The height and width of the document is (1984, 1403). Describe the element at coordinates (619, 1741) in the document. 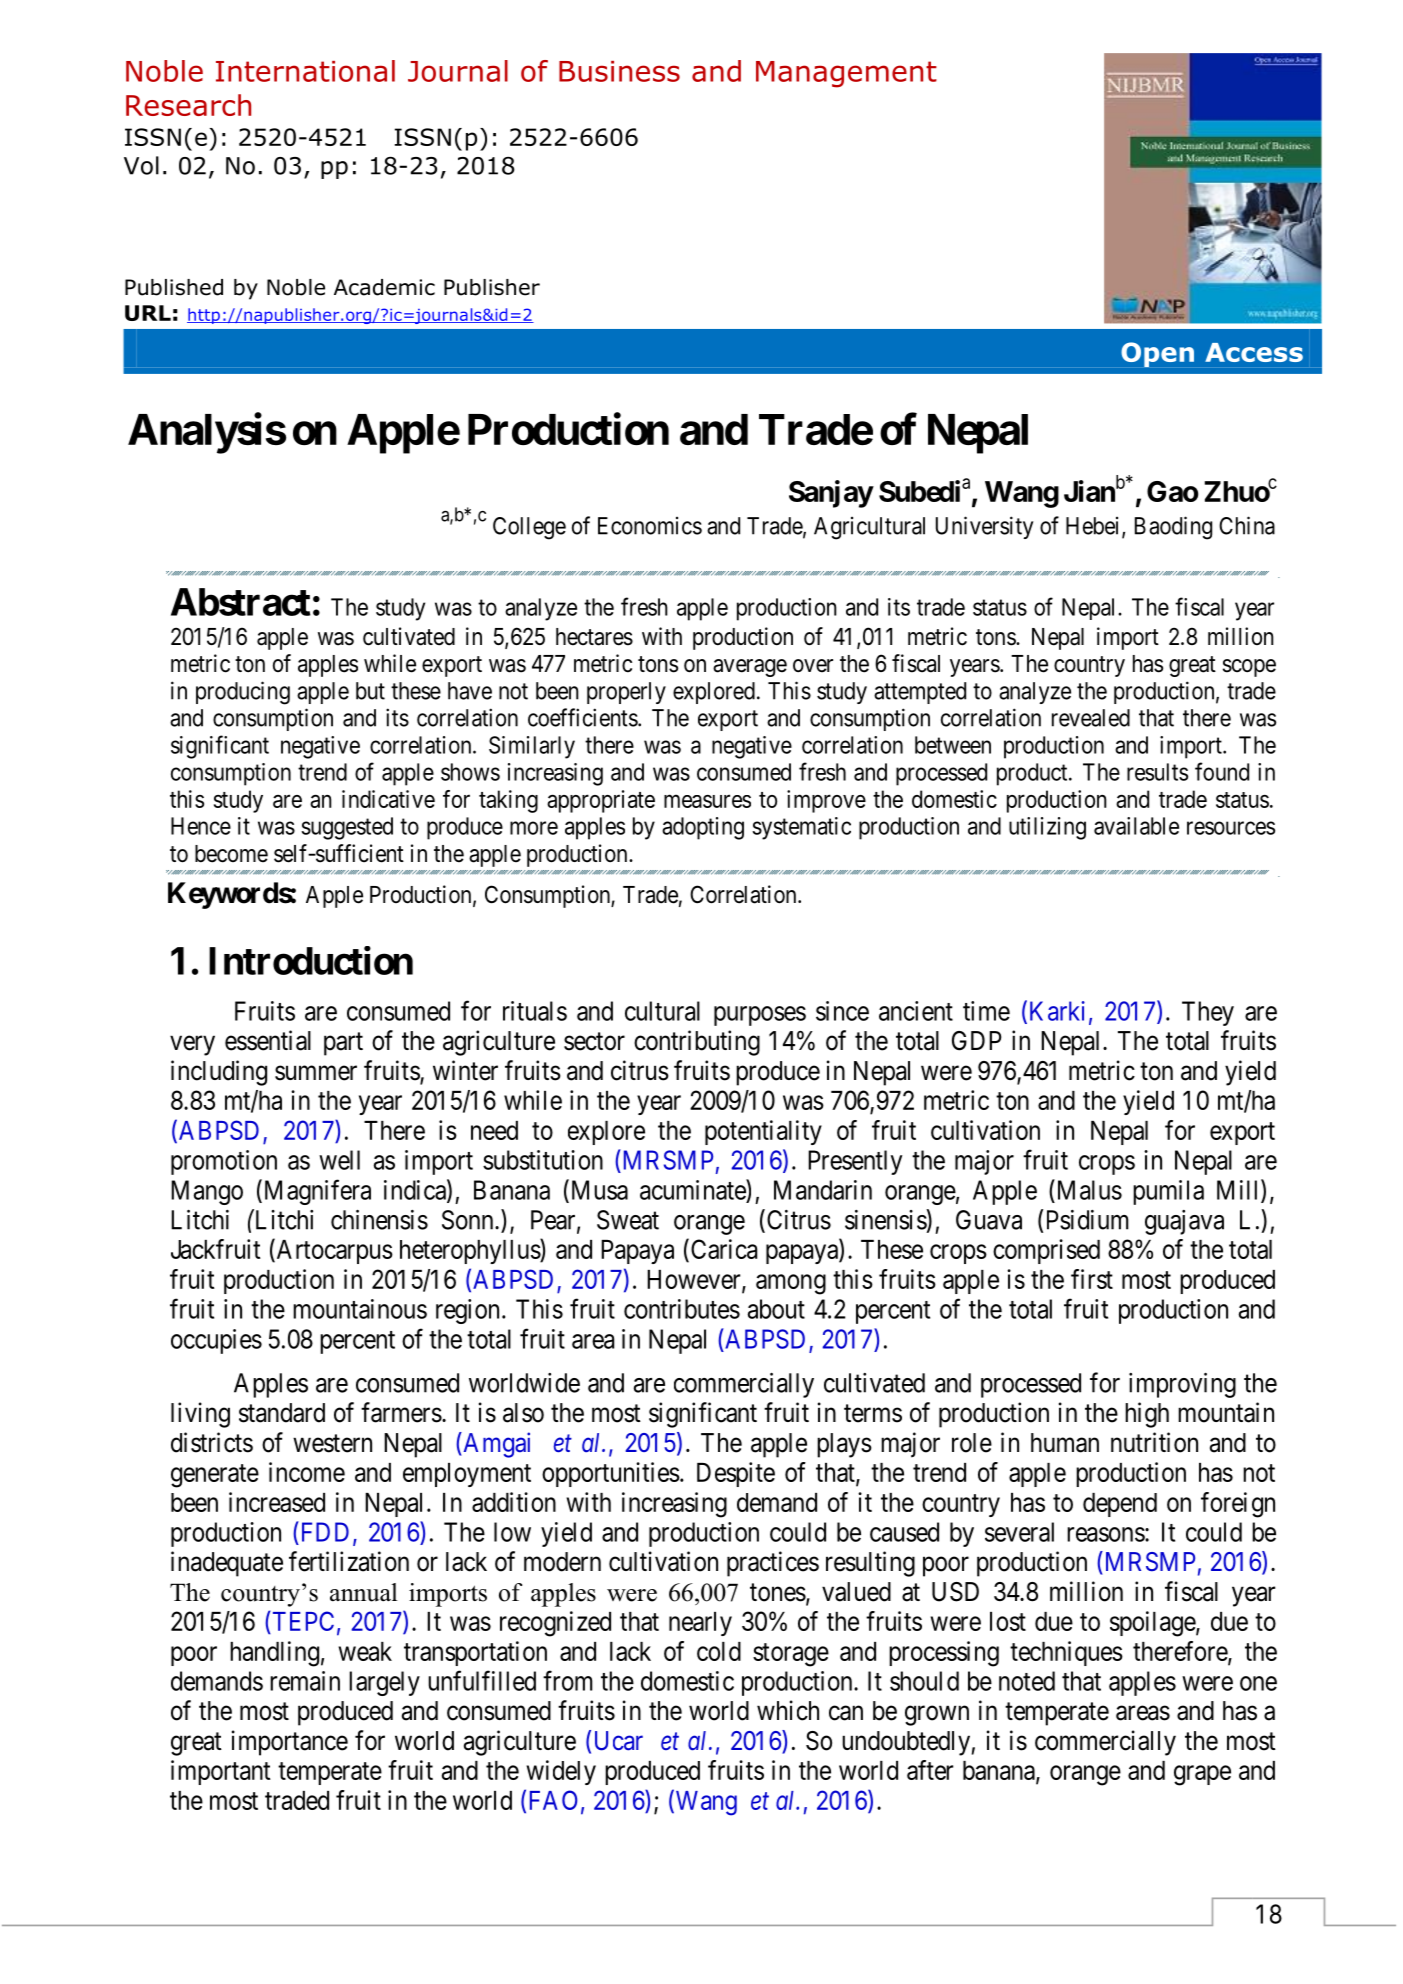

I see `Ucar` at that location.
